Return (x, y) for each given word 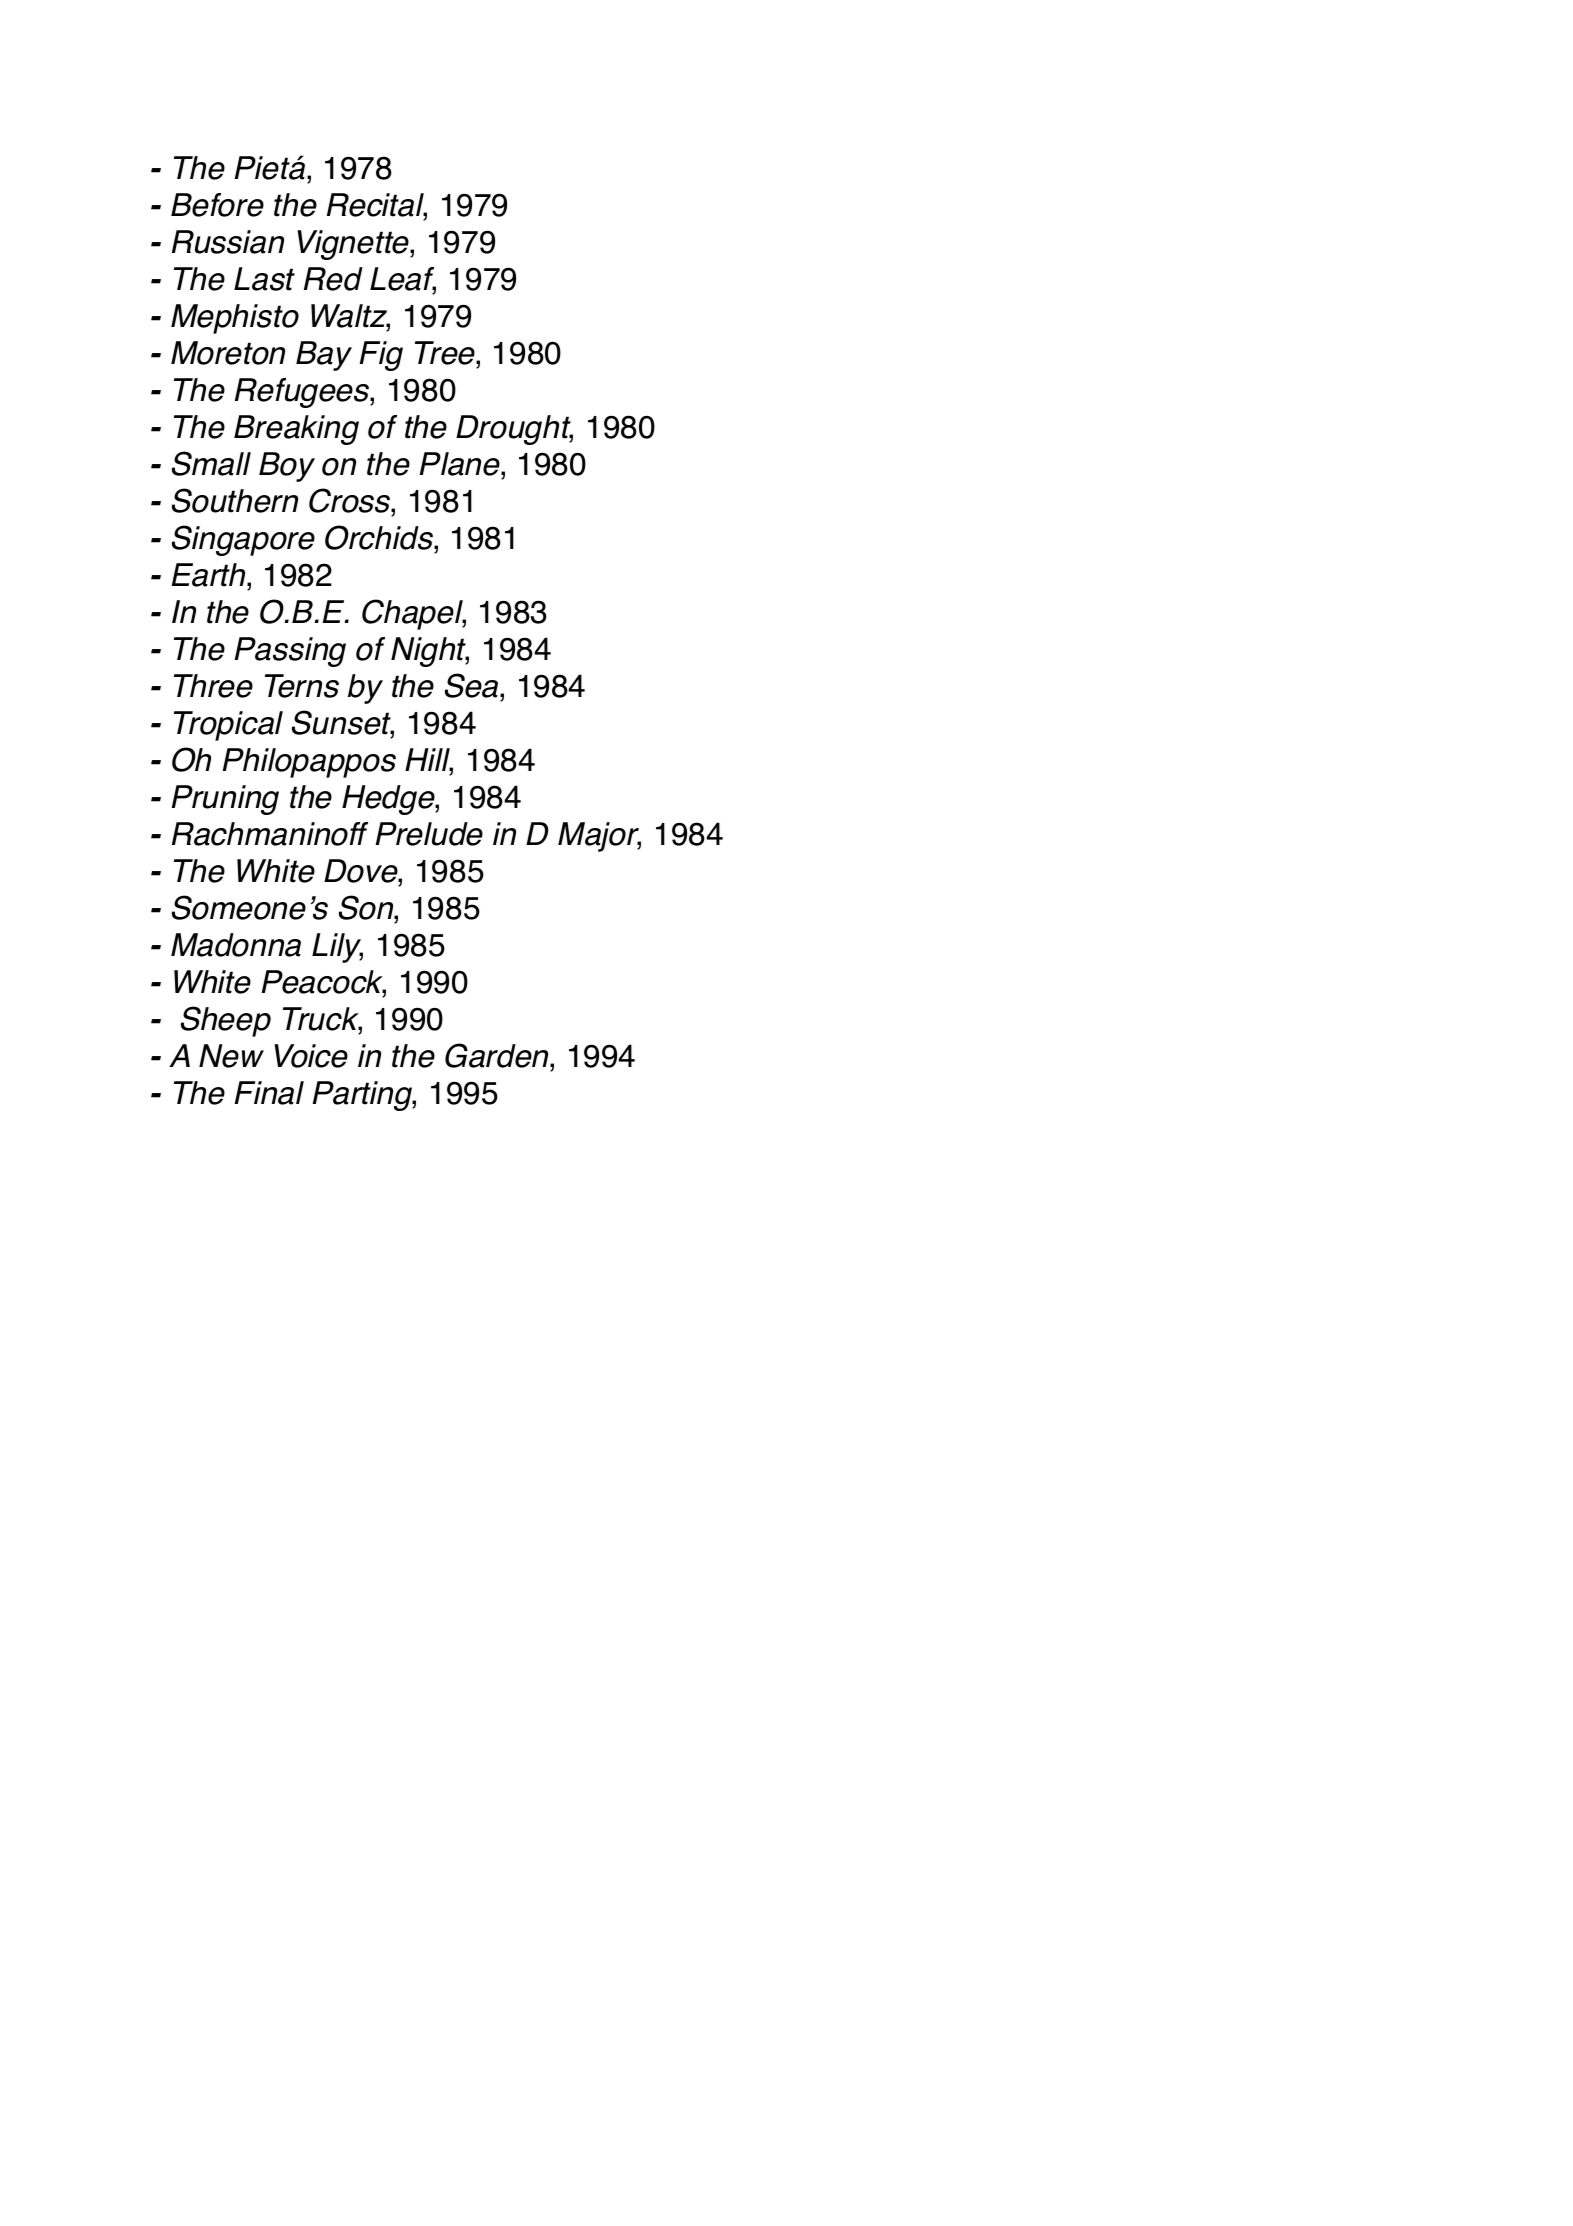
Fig (381, 356)
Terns (302, 686)
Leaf (403, 280)
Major (599, 837)
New (231, 1056)
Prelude (429, 834)
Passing (290, 652)
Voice (311, 1056)
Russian (228, 242)
